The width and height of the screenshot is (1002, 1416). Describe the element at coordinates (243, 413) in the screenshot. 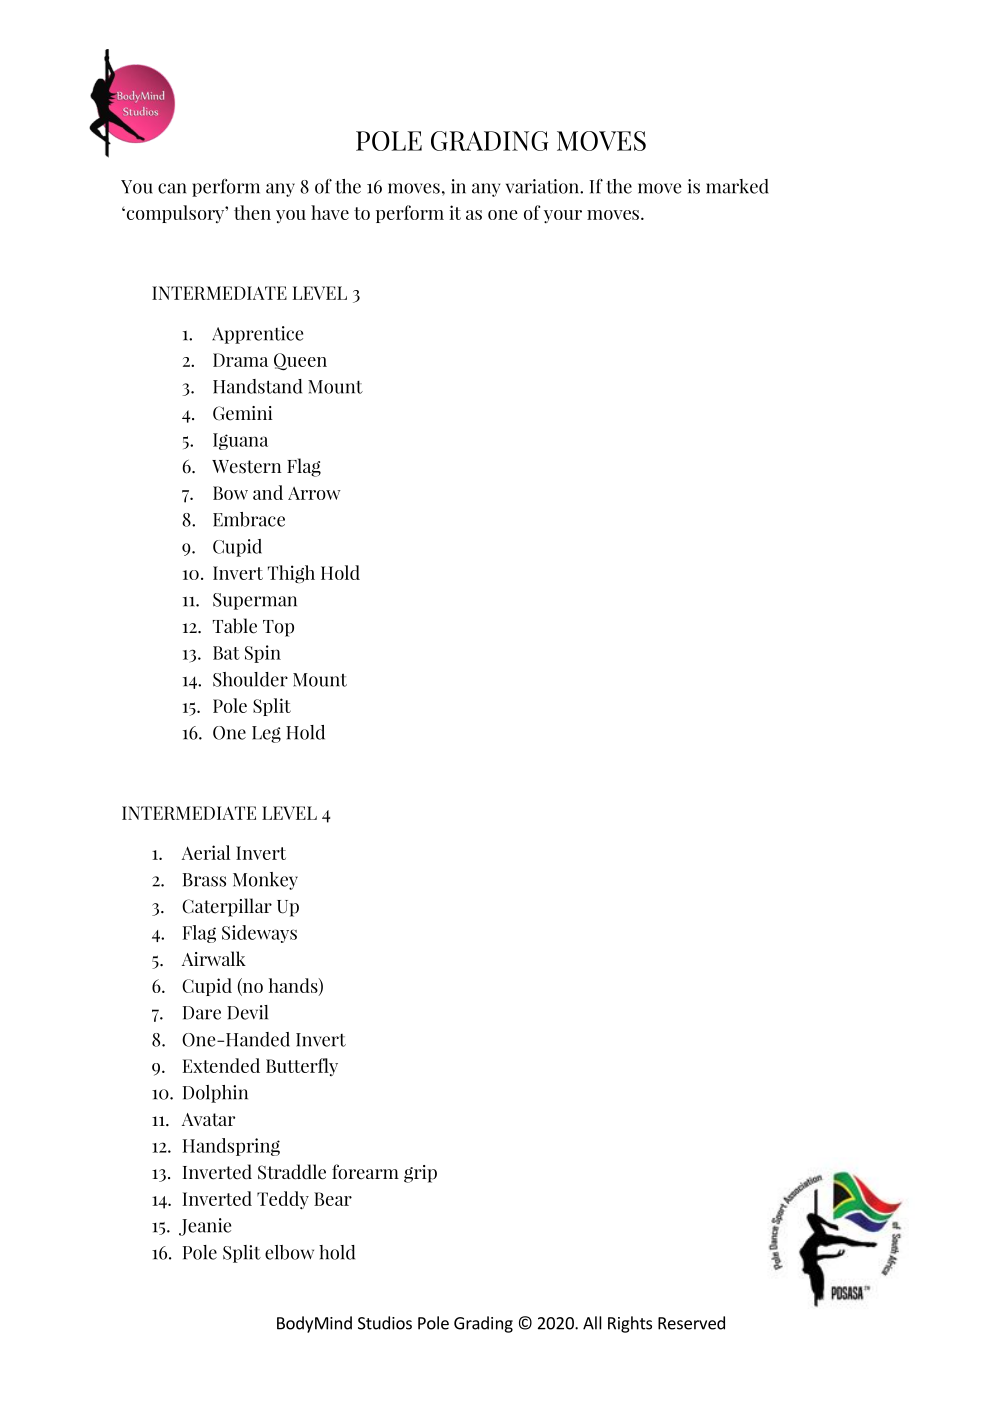

I see `Gemini` at that location.
